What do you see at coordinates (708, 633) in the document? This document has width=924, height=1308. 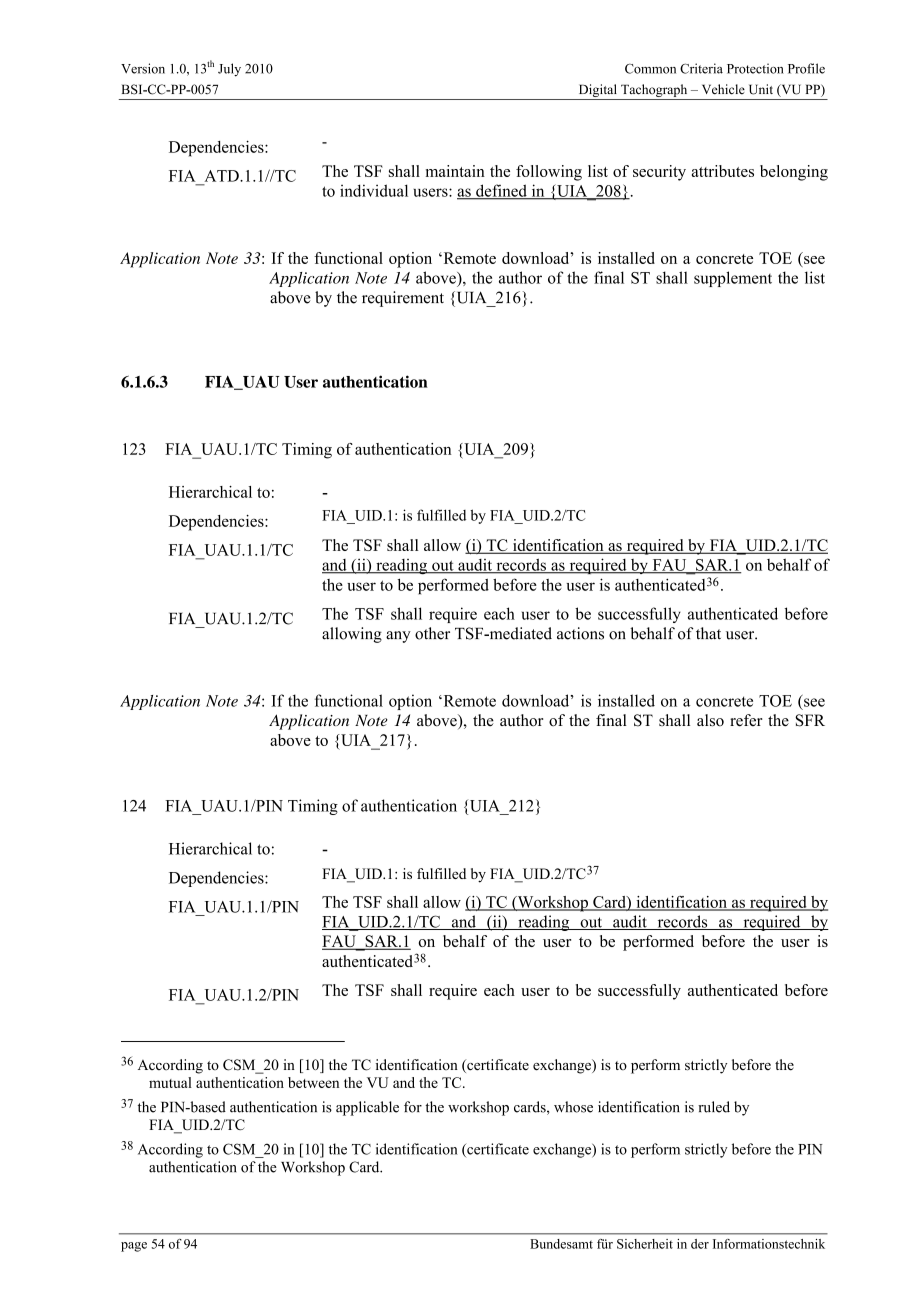 I see `that` at bounding box center [708, 633].
